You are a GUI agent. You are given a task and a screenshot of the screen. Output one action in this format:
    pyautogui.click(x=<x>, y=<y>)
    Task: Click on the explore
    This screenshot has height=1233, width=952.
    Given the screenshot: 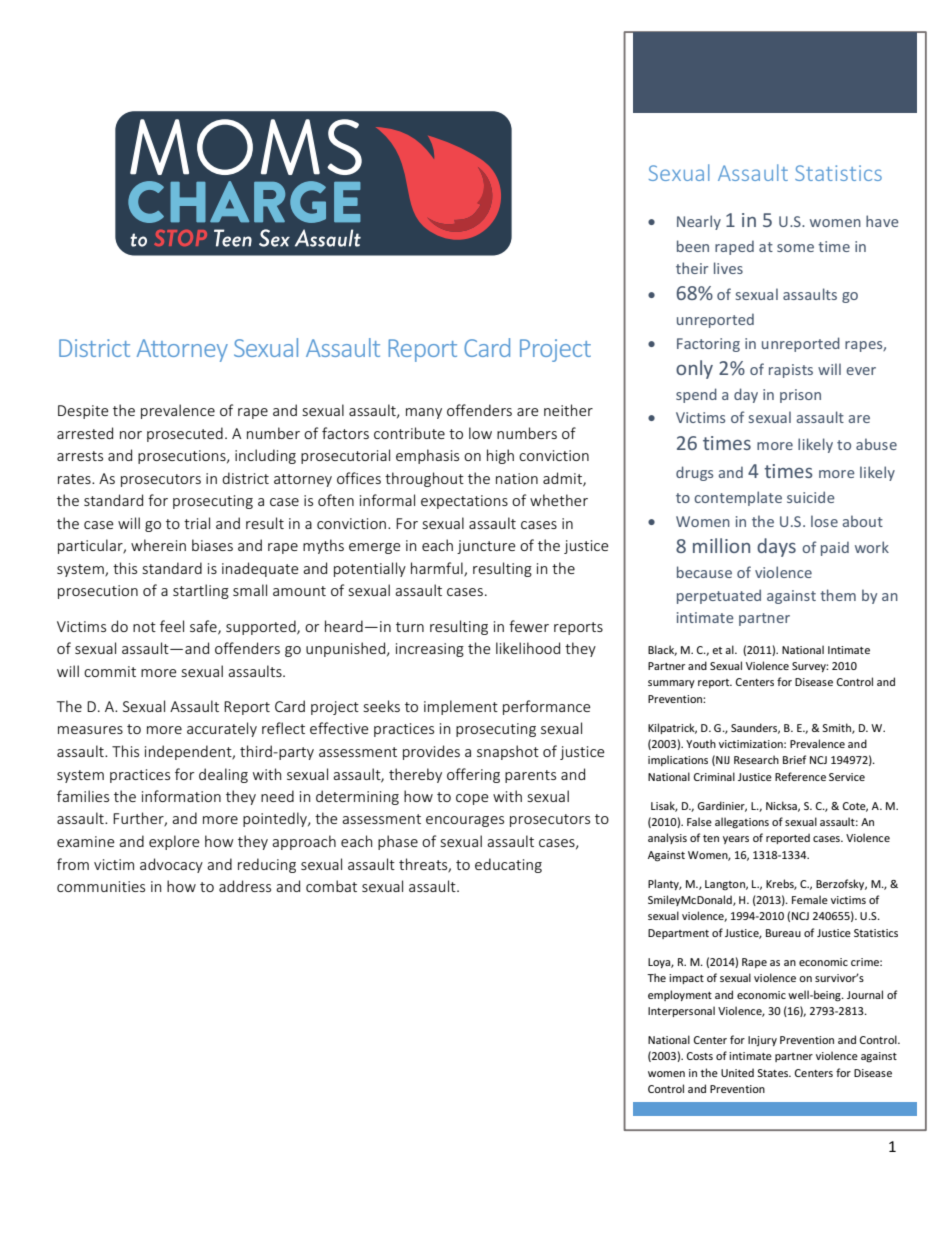 What is the action you would take?
    pyautogui.click(x=174, y=842)
